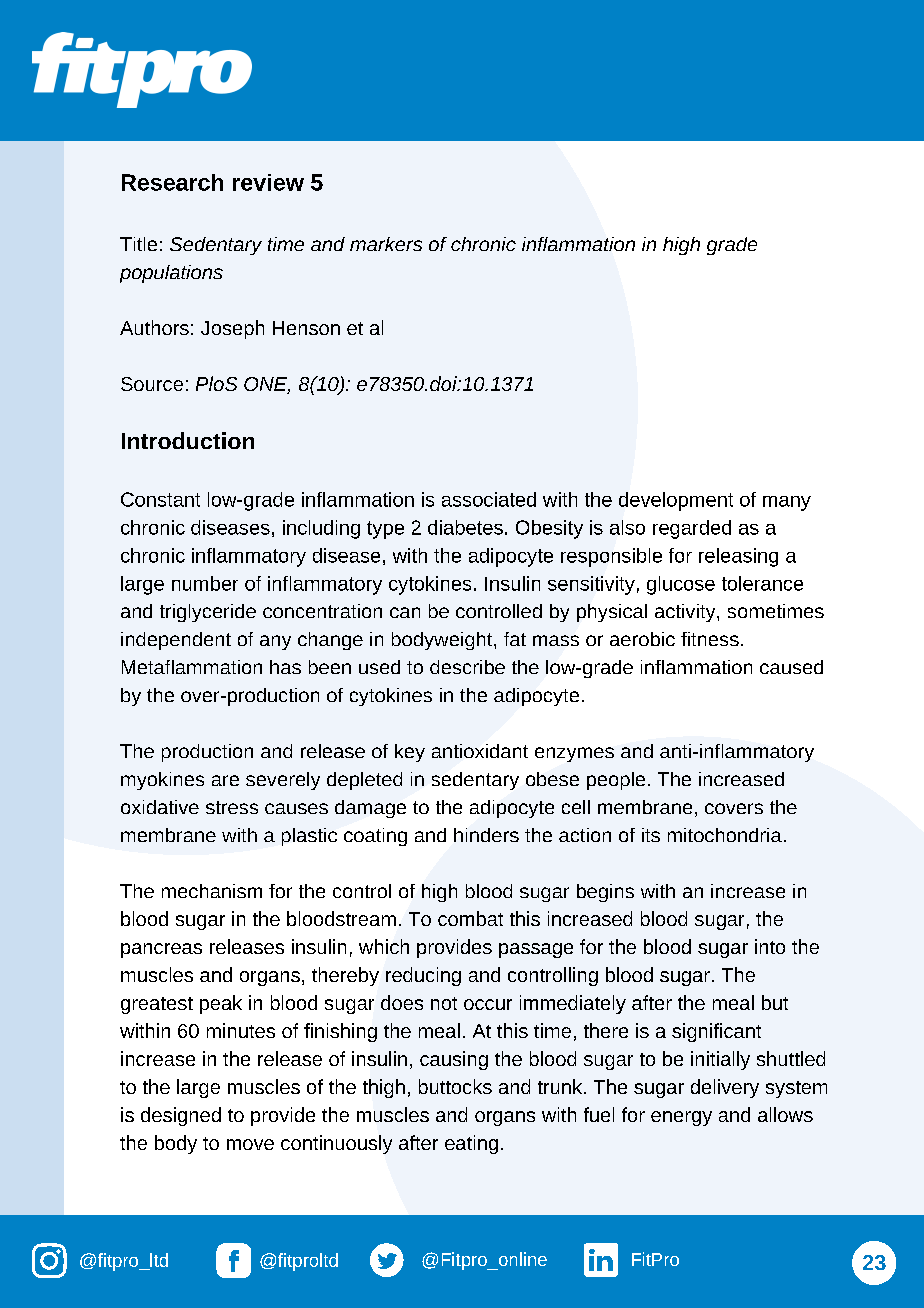 This document has height=1308, width=924. Describe the element at coordinates (232, 807) in the document. I see `stress` at that location.
